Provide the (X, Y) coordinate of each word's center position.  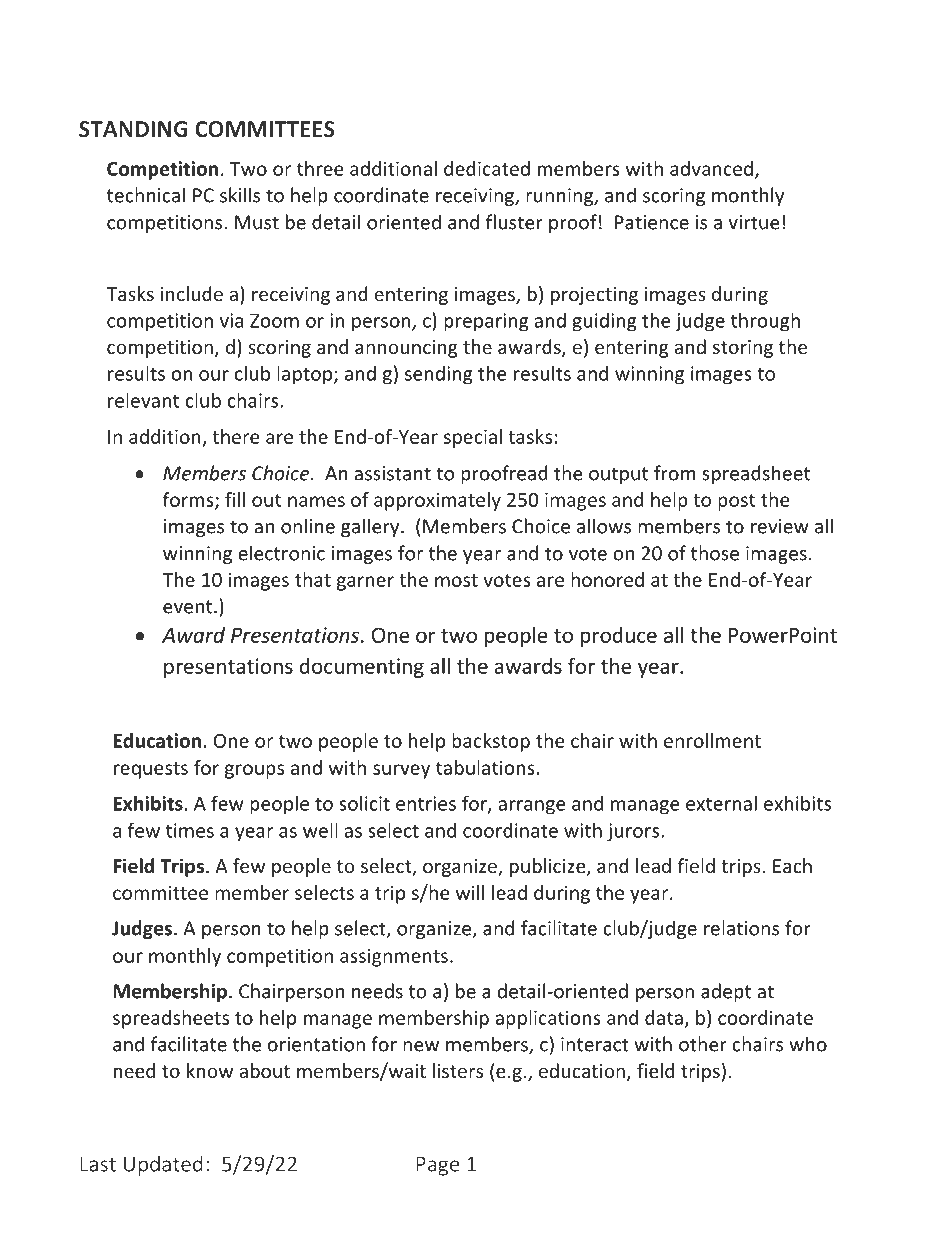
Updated (163, 1165)
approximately (437, 501)
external (721, 803)
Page (438, 1166)
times (190, 830)
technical (146, 195)
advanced (711, 168)
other (703, 1044)
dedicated (487, 168)
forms (189, 500)
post (736, 502)
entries (426, 803)
